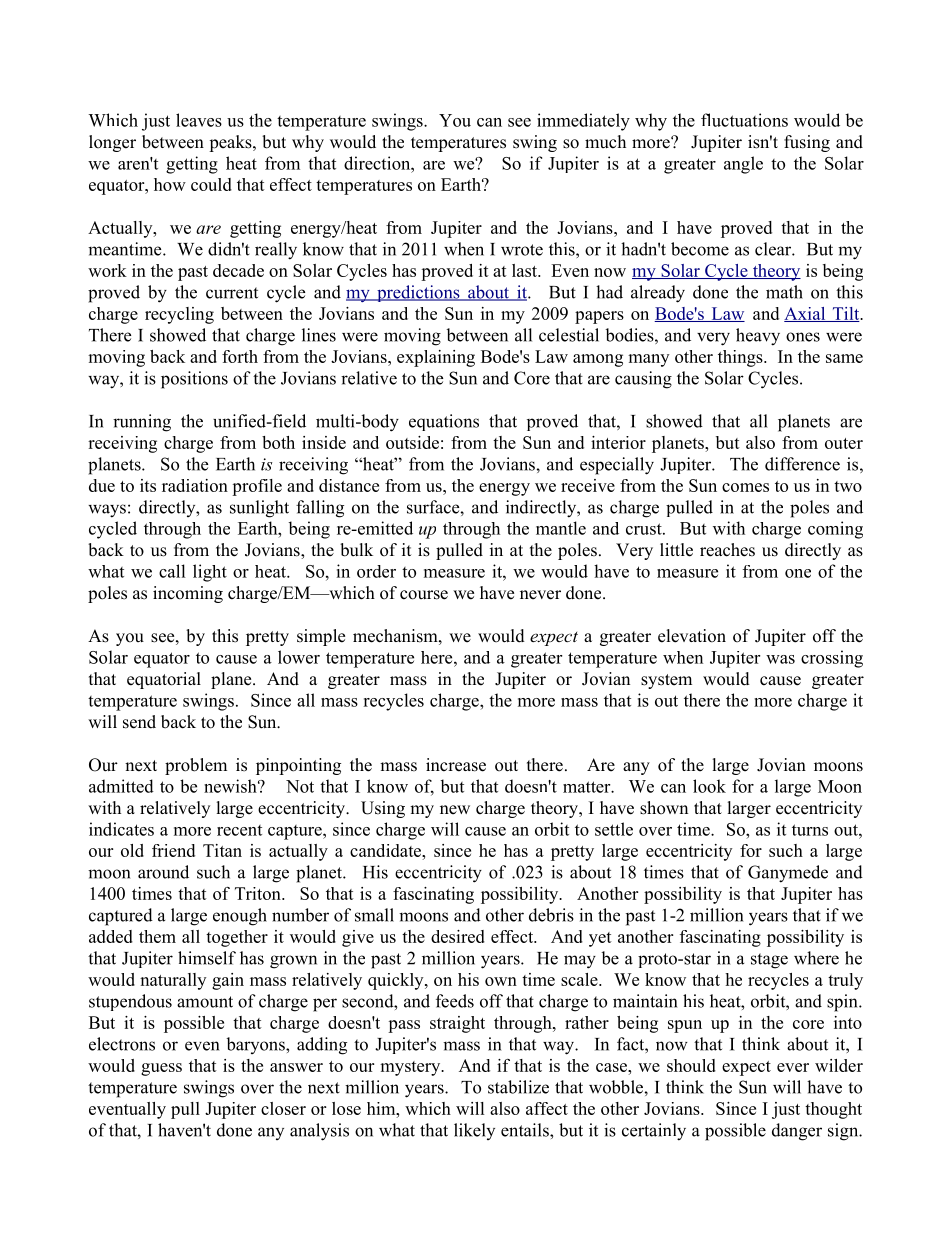  What do you see at coordinates (424, 595) in the page?
I see `course` at bounding box center [424, 595].
